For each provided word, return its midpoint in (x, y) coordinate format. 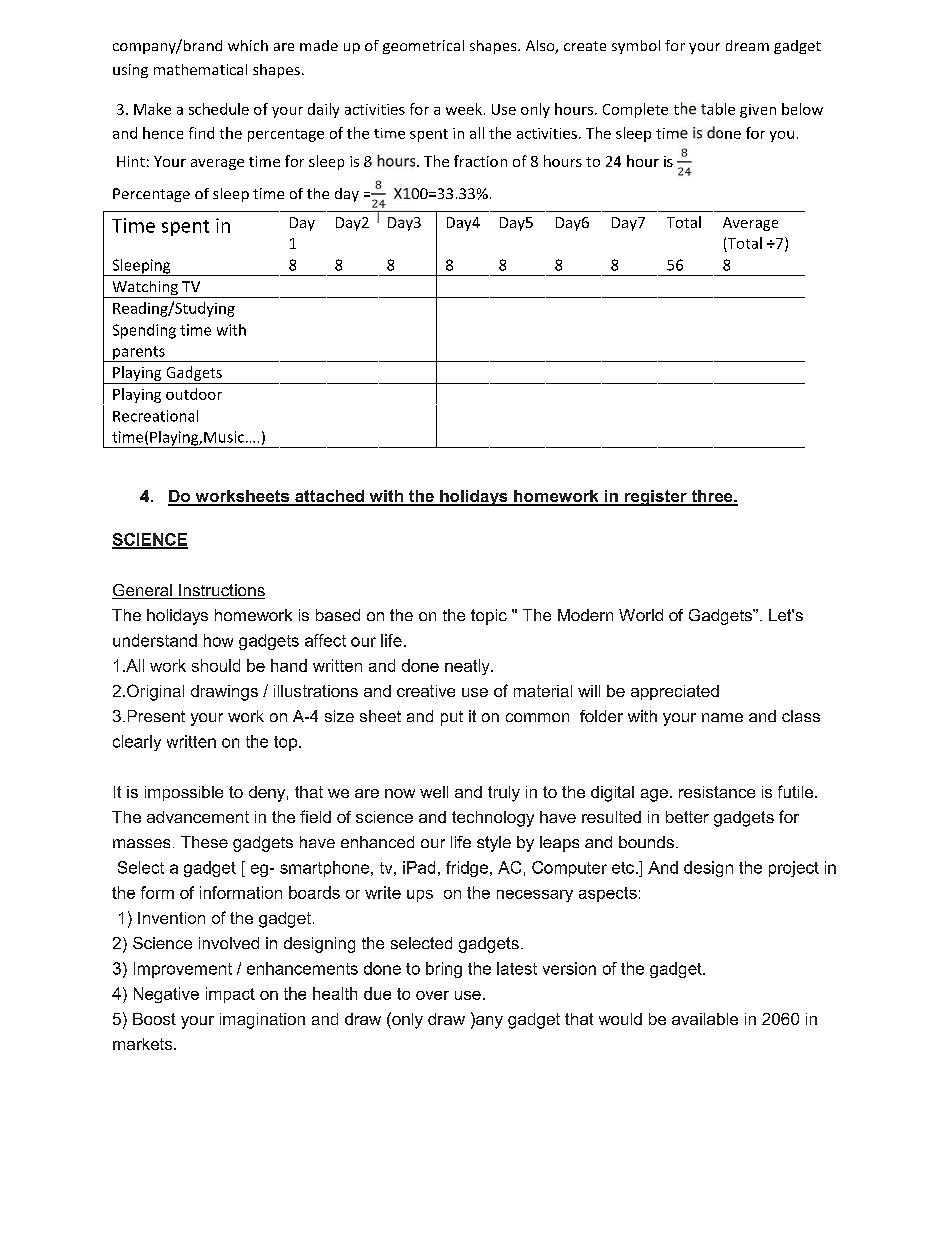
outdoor (194, 394)
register (655, 498)
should (216, 665)
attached (329, 497)
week (464, 109)
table (718, 109)
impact (230, 995)
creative (426, 691)
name (722, 717)
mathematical (200, 69)
